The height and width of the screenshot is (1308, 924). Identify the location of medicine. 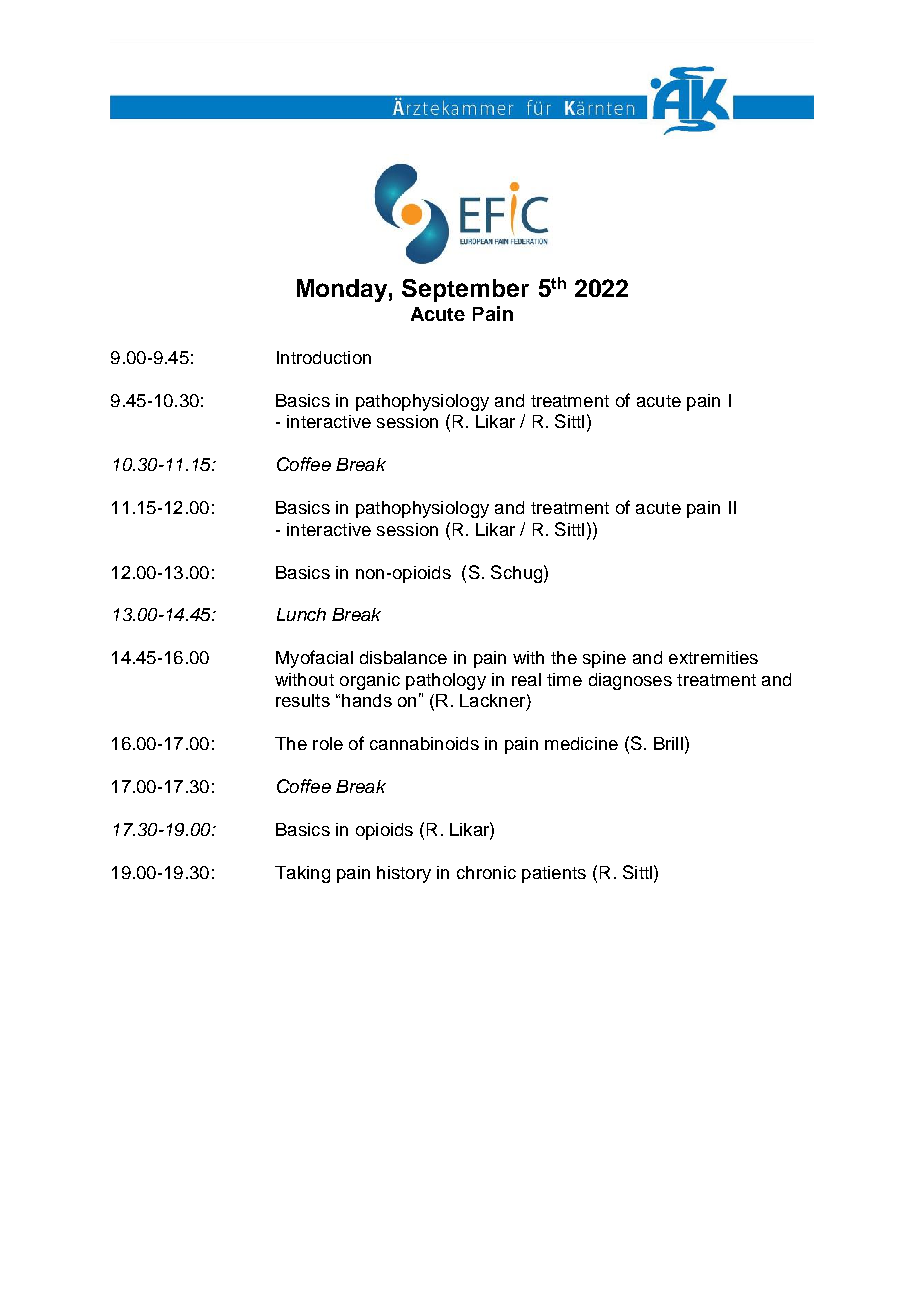
(581, 743).
